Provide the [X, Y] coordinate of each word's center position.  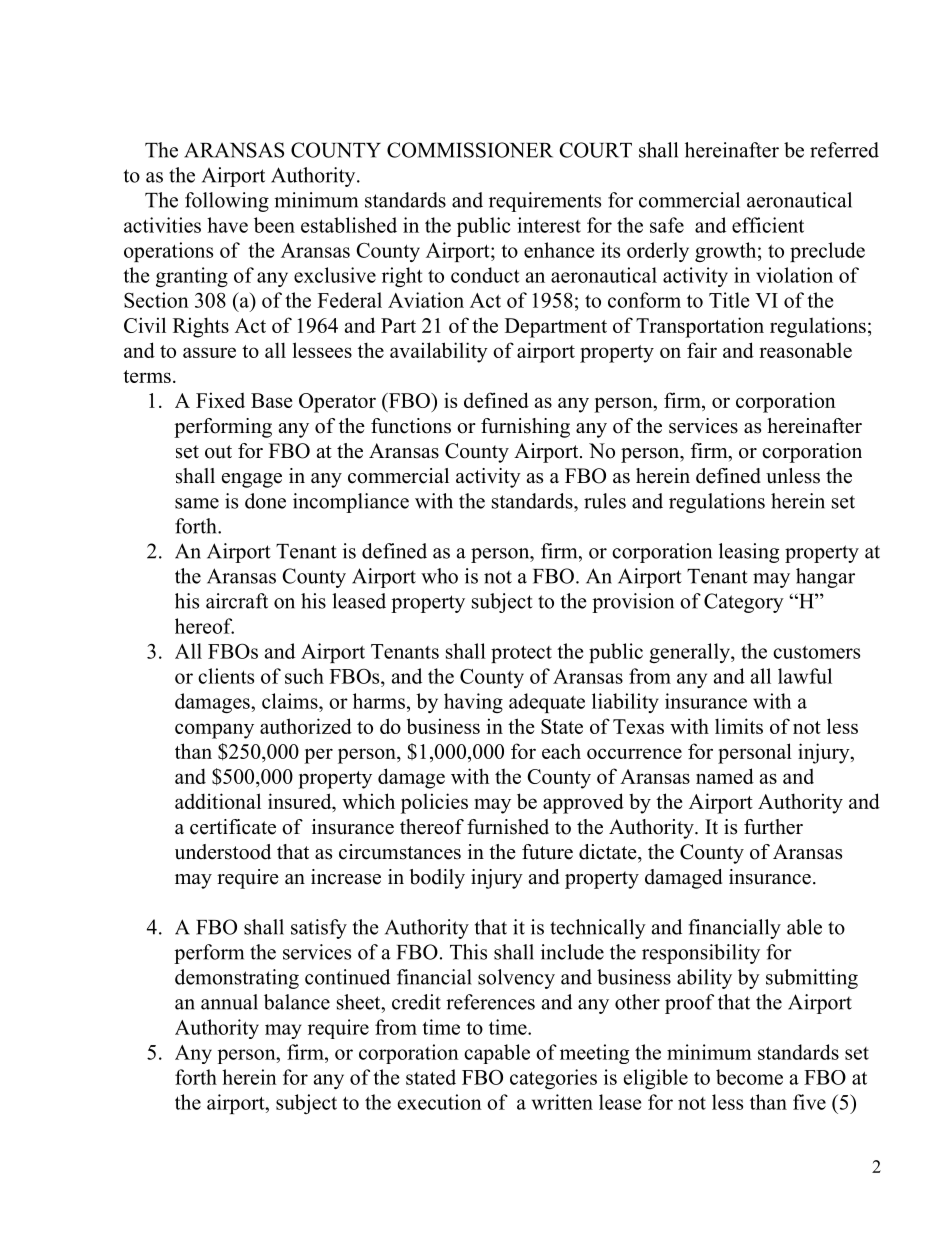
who [439, 576]
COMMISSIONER [470, 150]
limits [739, 726]
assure [209, 352]
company [214, 731]
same [197, 503]
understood [223, 852]
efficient [768, 225]
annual [229, 1002]
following [227, 202]
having [473, 703]
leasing [749, 553]
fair [702, 350]
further [773, 827]
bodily [437, 879]
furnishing [525, 428]
